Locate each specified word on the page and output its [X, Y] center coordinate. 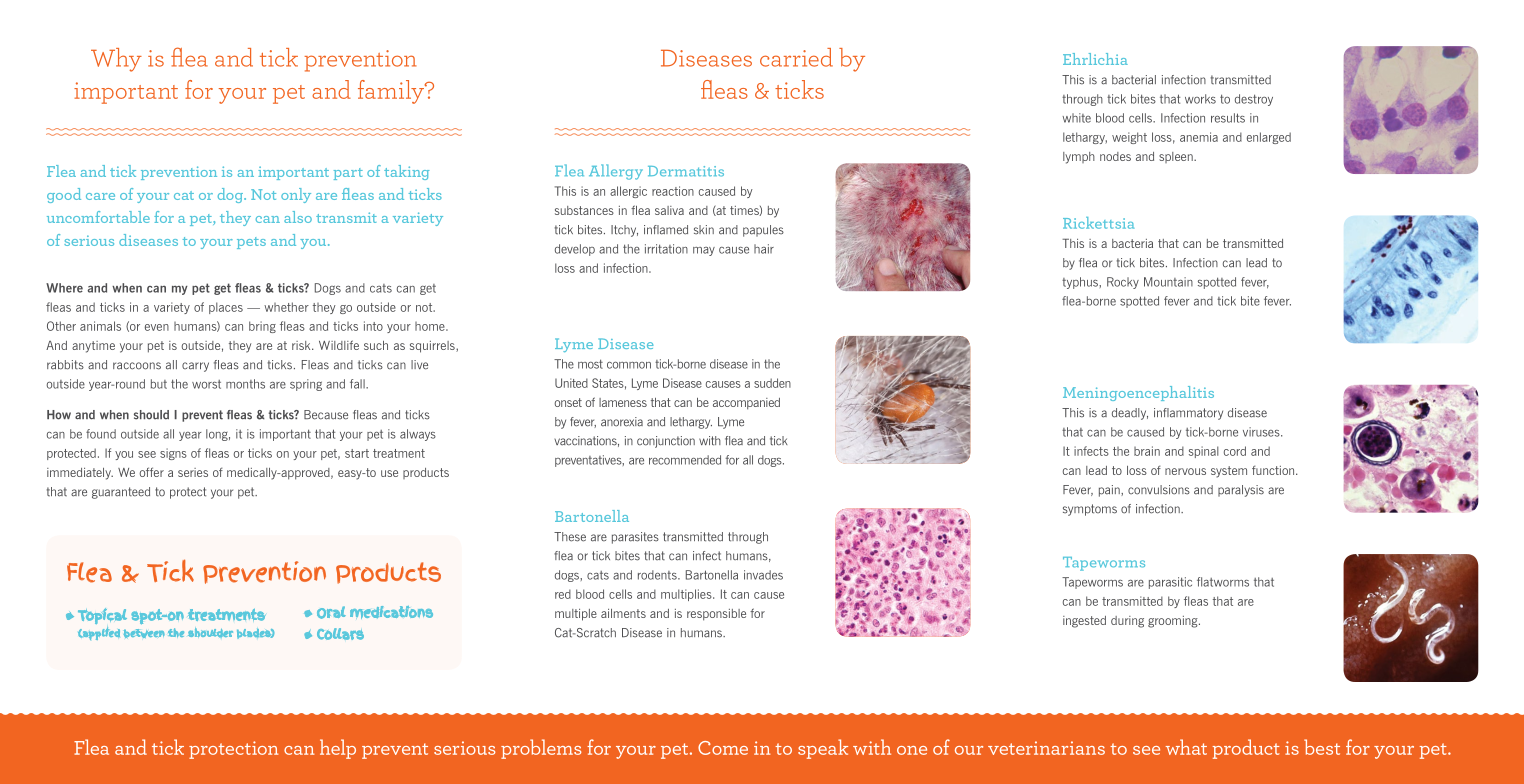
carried [796, 57]
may [704, 251]
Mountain [1168, 282]
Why [116, 60]
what [1186, 747]
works [1200, 99]
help [338, 749]
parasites [635, 538]
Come [723, 748]
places [226, 308]
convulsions [1159, 490]
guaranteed [121, 493]
